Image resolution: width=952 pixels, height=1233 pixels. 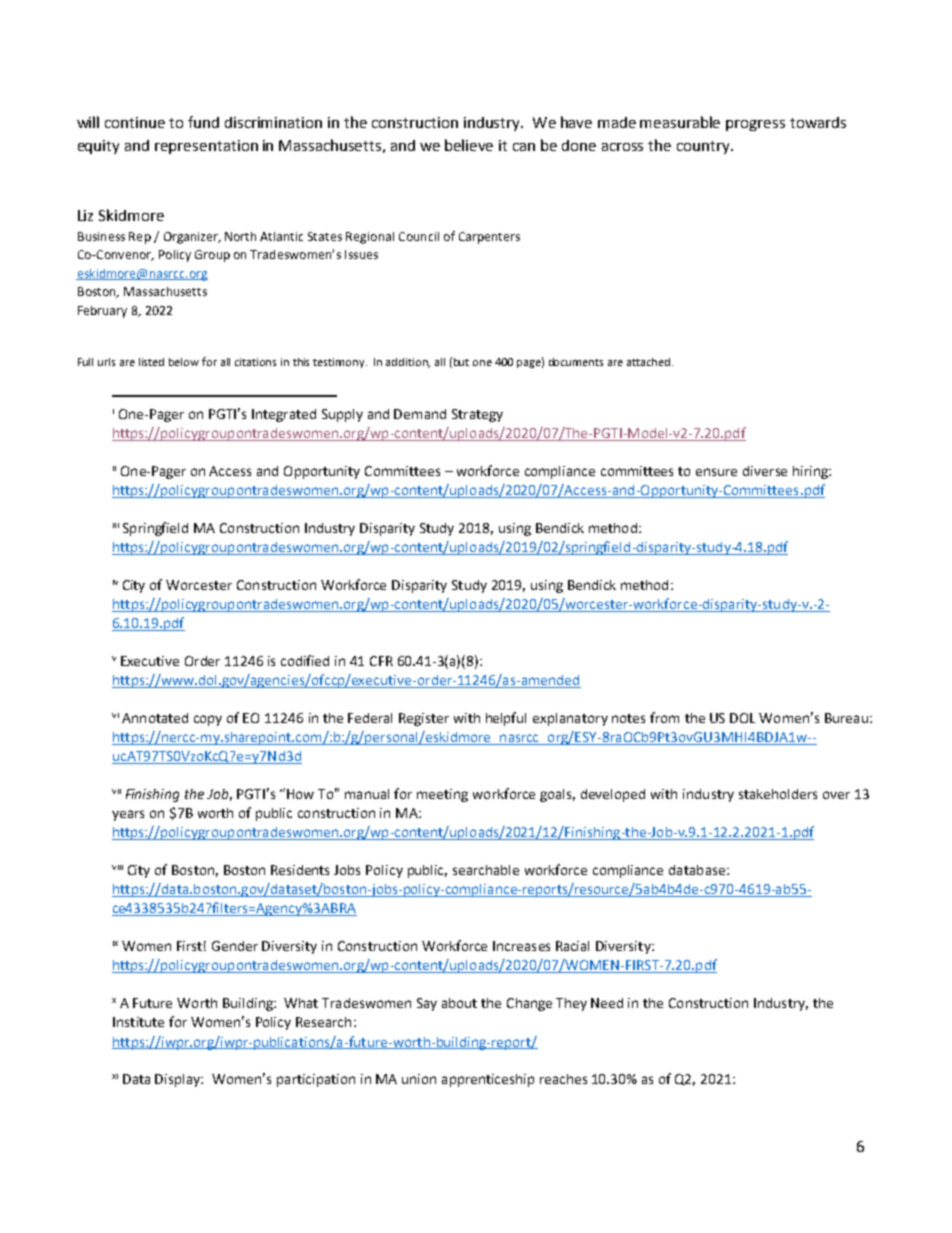 What do you see at coordinates (778, 794) in the screenshot?
I see `stakeholders` at bounding box center [778, 794].
